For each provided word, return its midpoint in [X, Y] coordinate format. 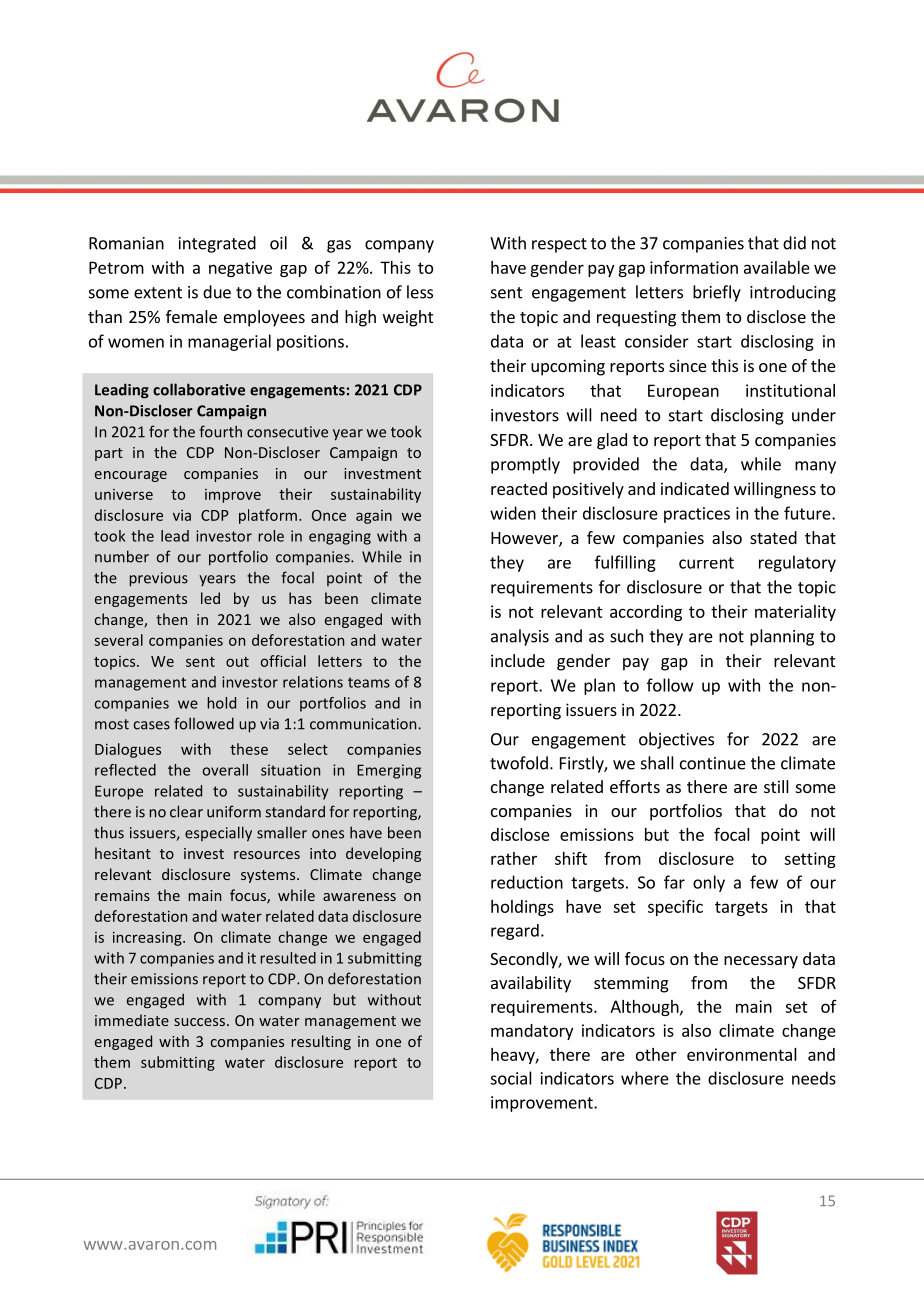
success [201, 1022]
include [518, 660]
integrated [217, 244]
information [694, 267]
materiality [795, 613]
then [171, 619]
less [420, 292]
